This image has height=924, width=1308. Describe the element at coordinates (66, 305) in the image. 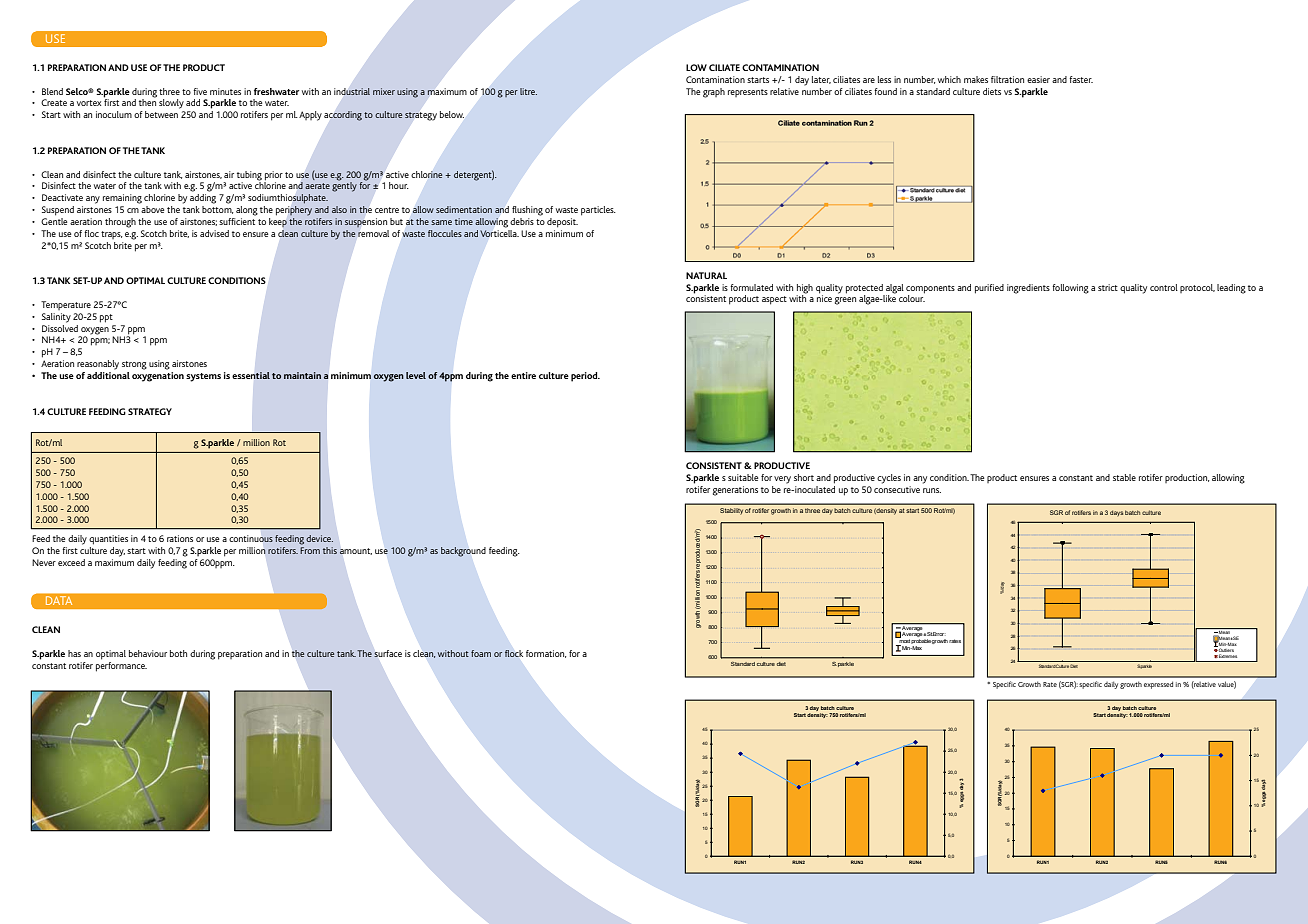

I see `Temperature` at that location.
